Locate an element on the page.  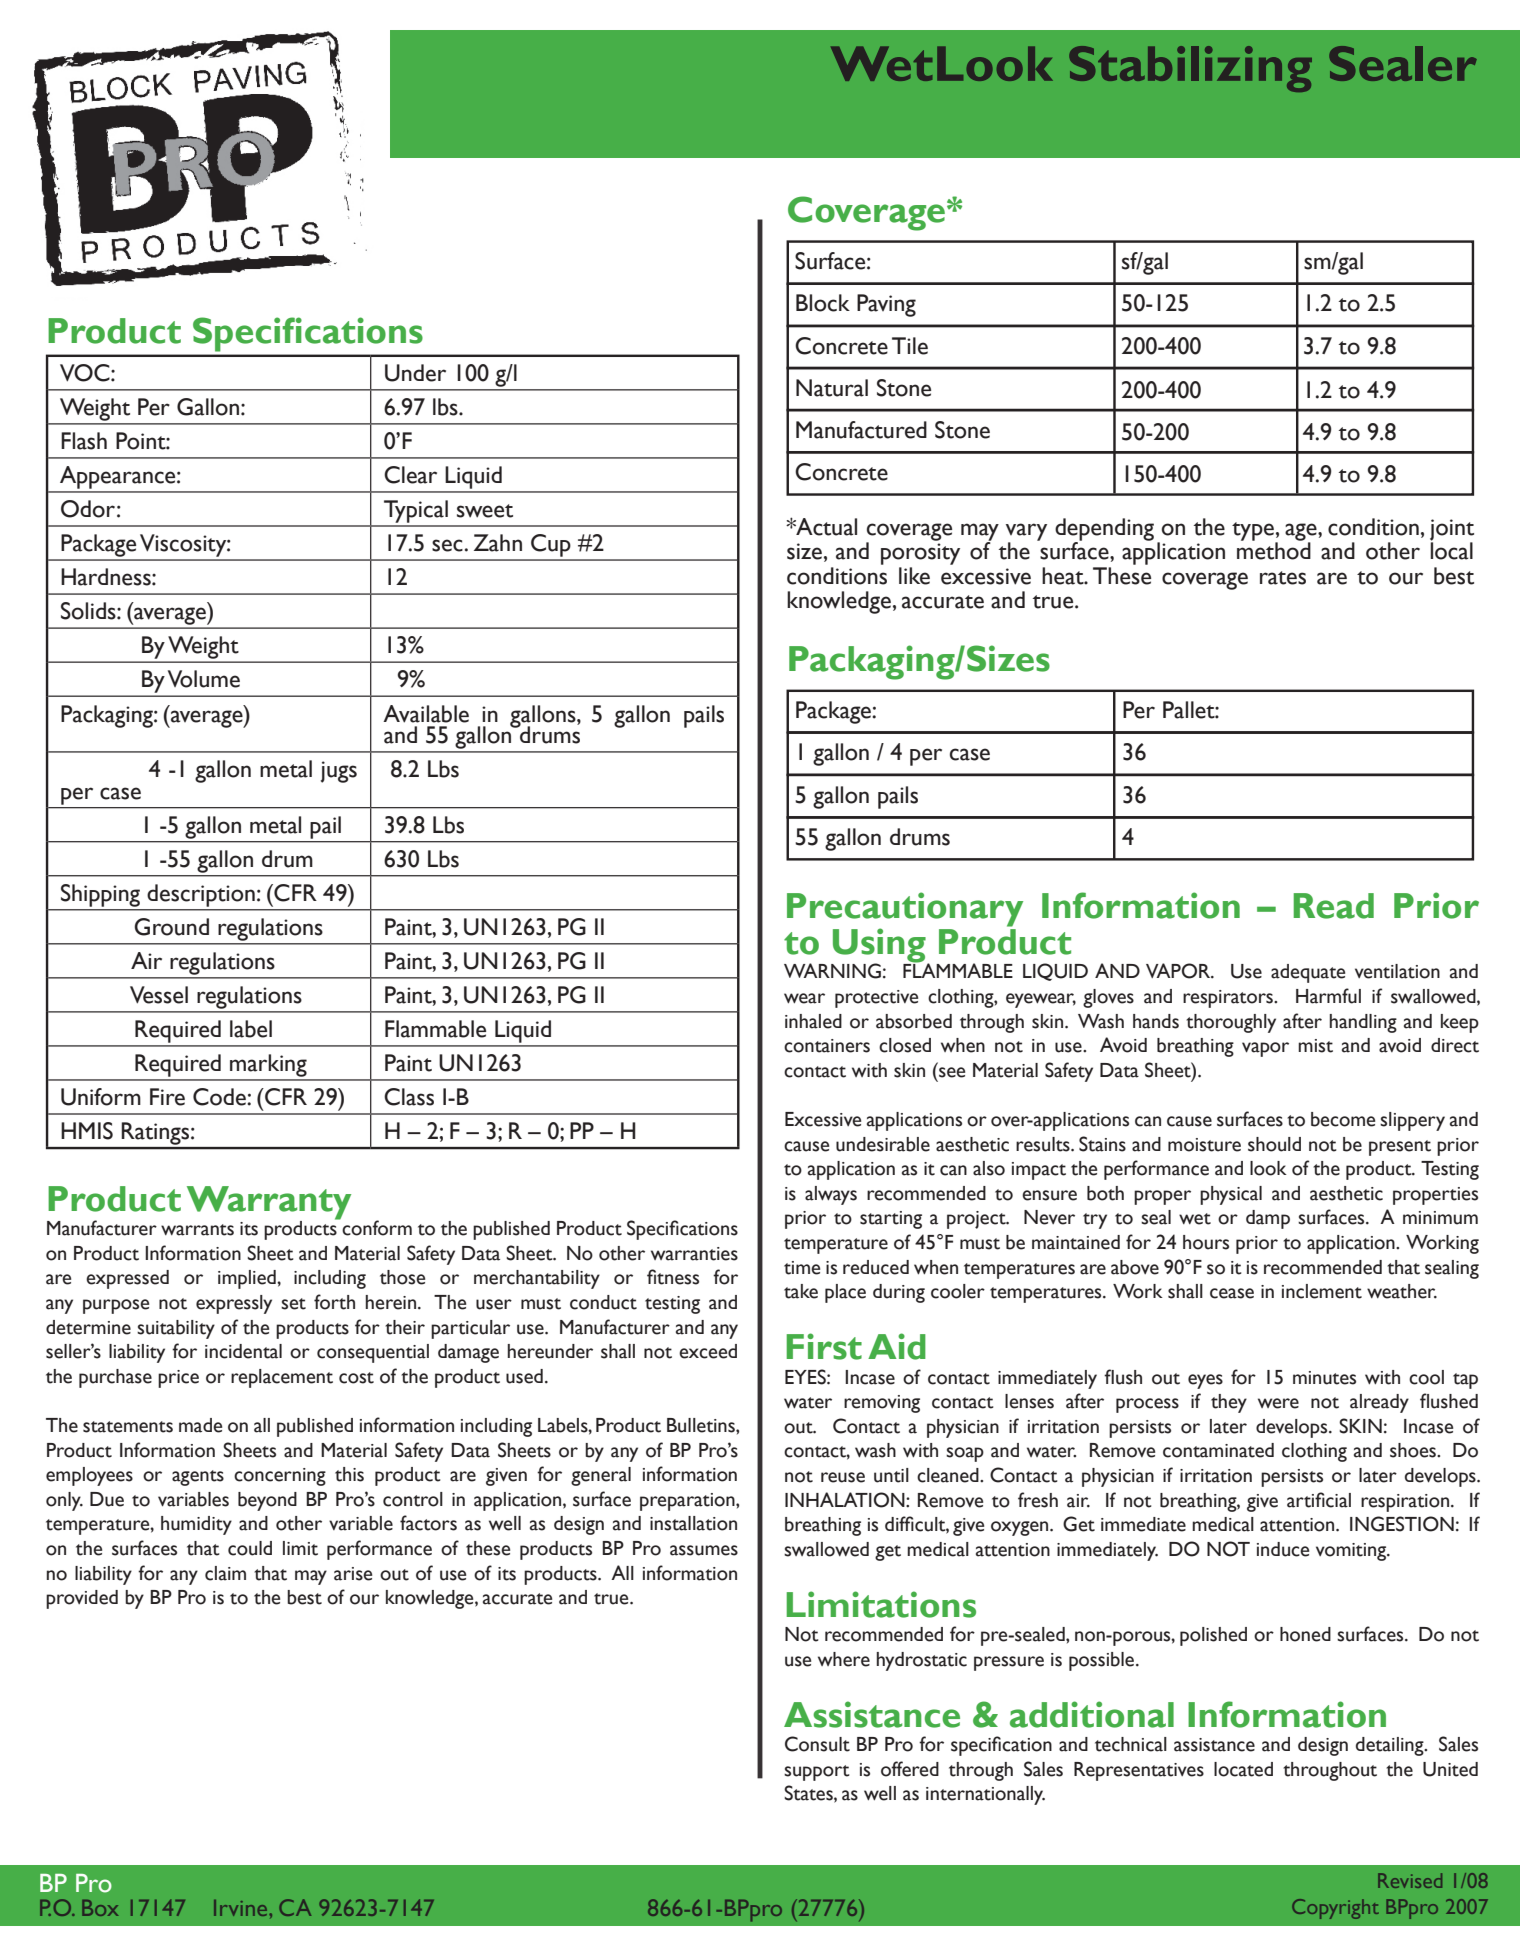
adequate is located at coordinates (1308, 973).
